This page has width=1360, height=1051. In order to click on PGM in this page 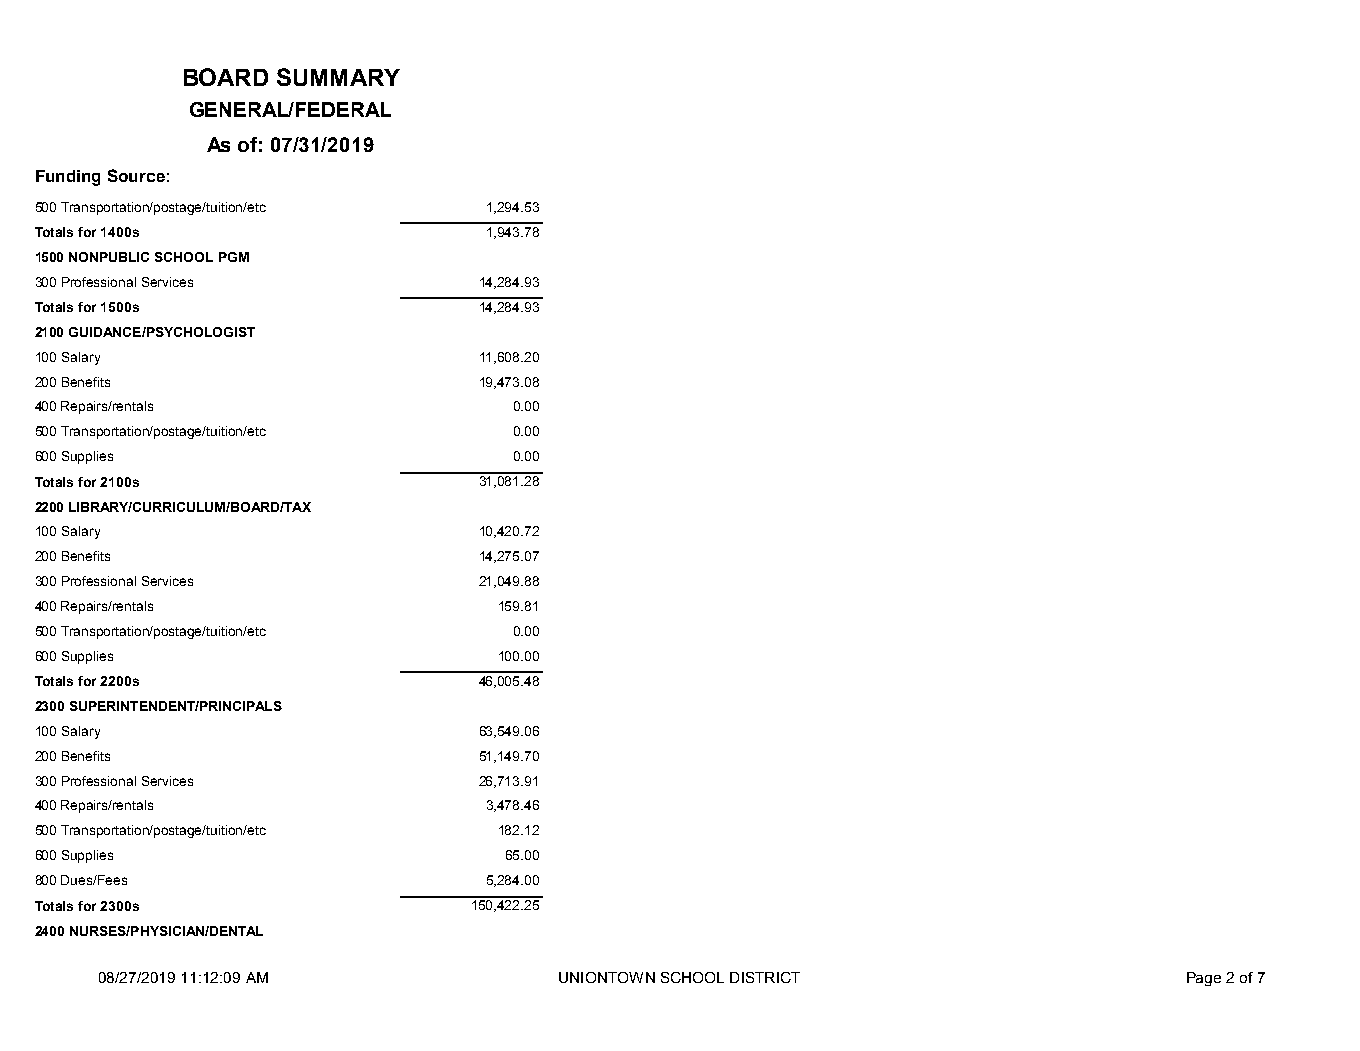, I will do `click(234, 257)`.
